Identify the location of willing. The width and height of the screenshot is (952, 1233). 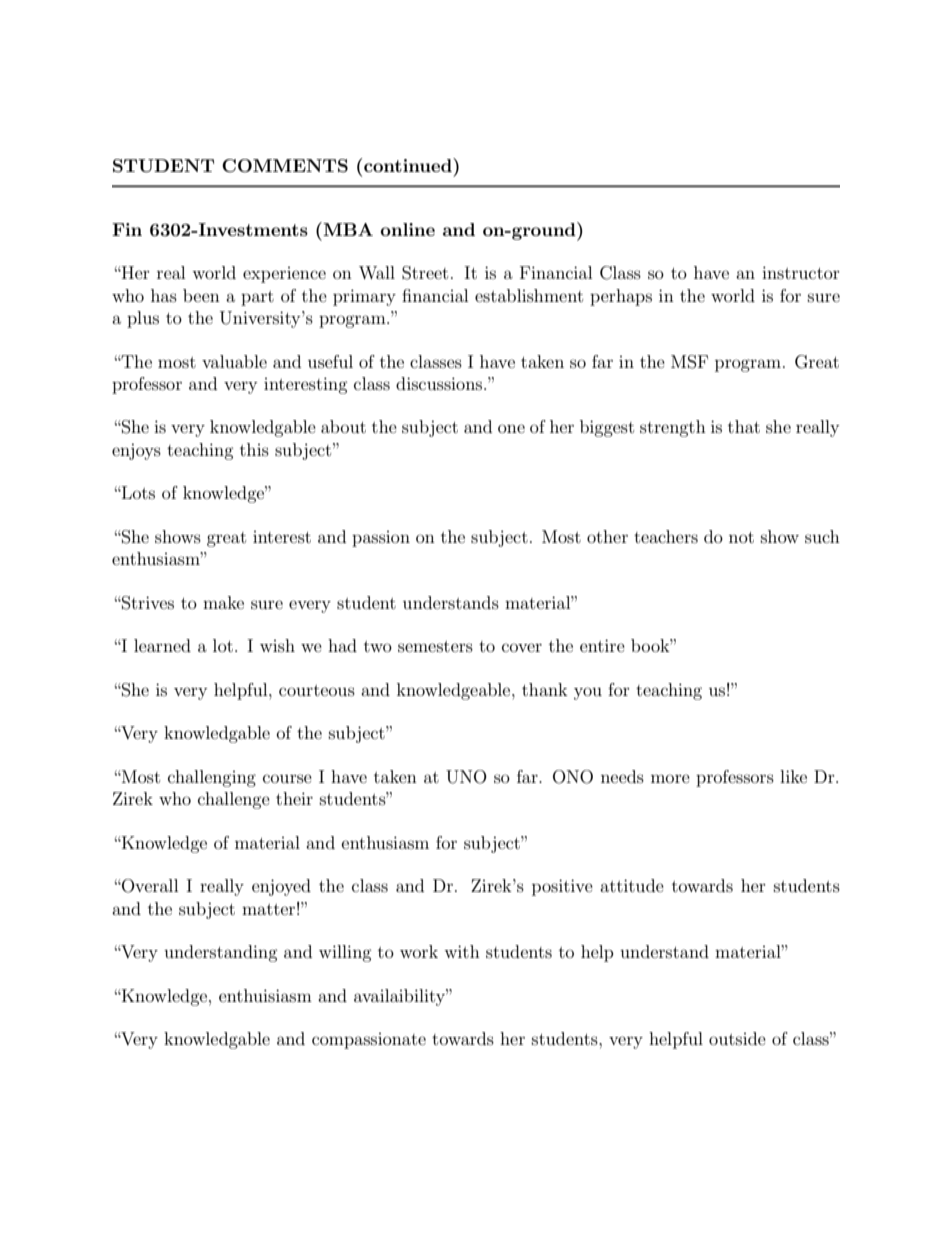
(345, 953).
